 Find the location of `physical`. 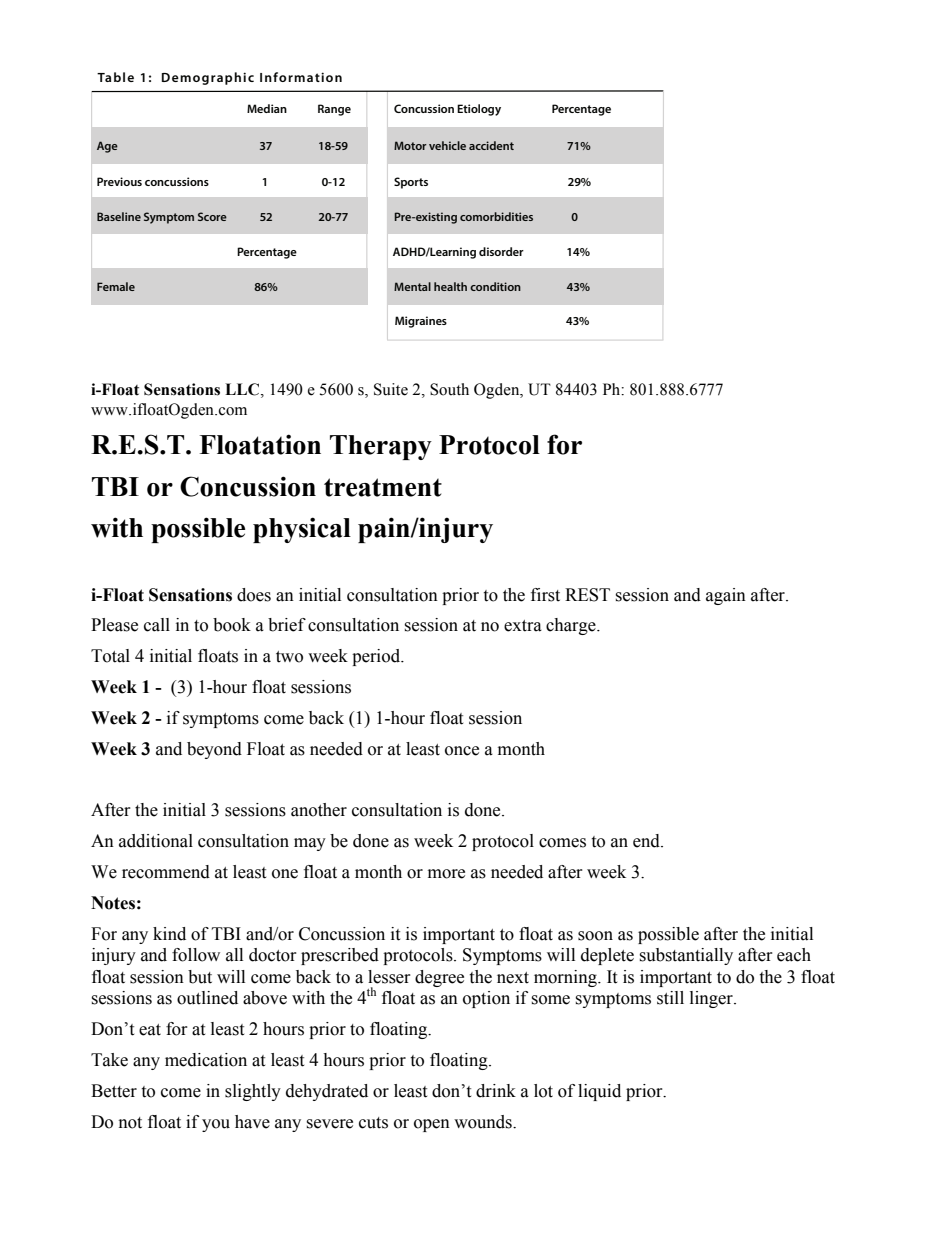

physical is located at coordinates (302, 530).
